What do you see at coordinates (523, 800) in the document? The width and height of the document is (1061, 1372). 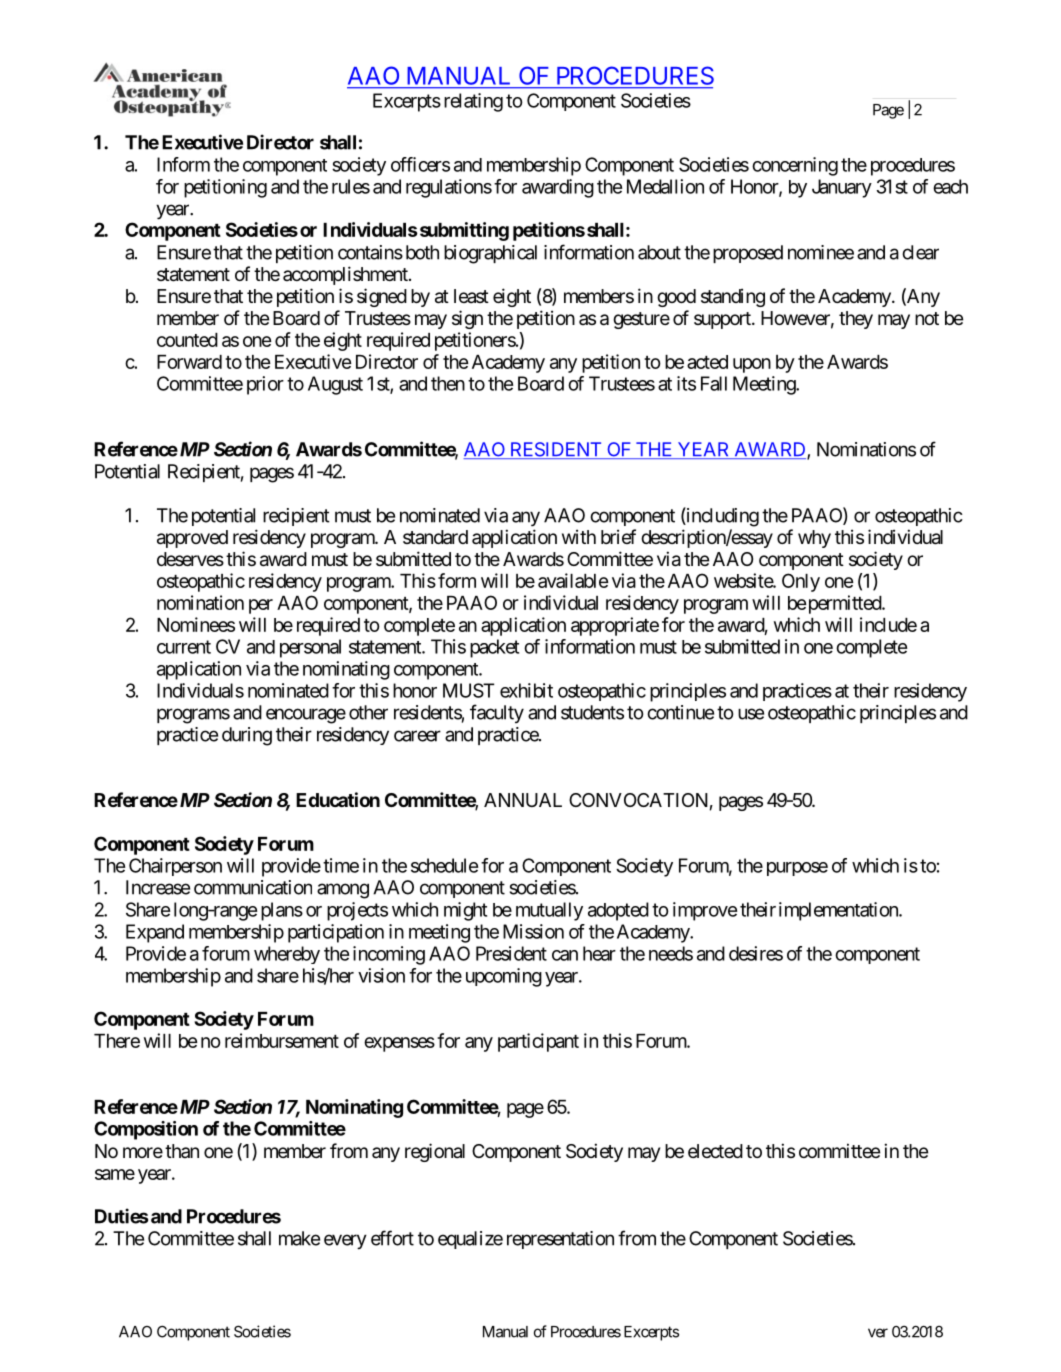 I see `ANNUAL` at bounding box center [523, 800].
